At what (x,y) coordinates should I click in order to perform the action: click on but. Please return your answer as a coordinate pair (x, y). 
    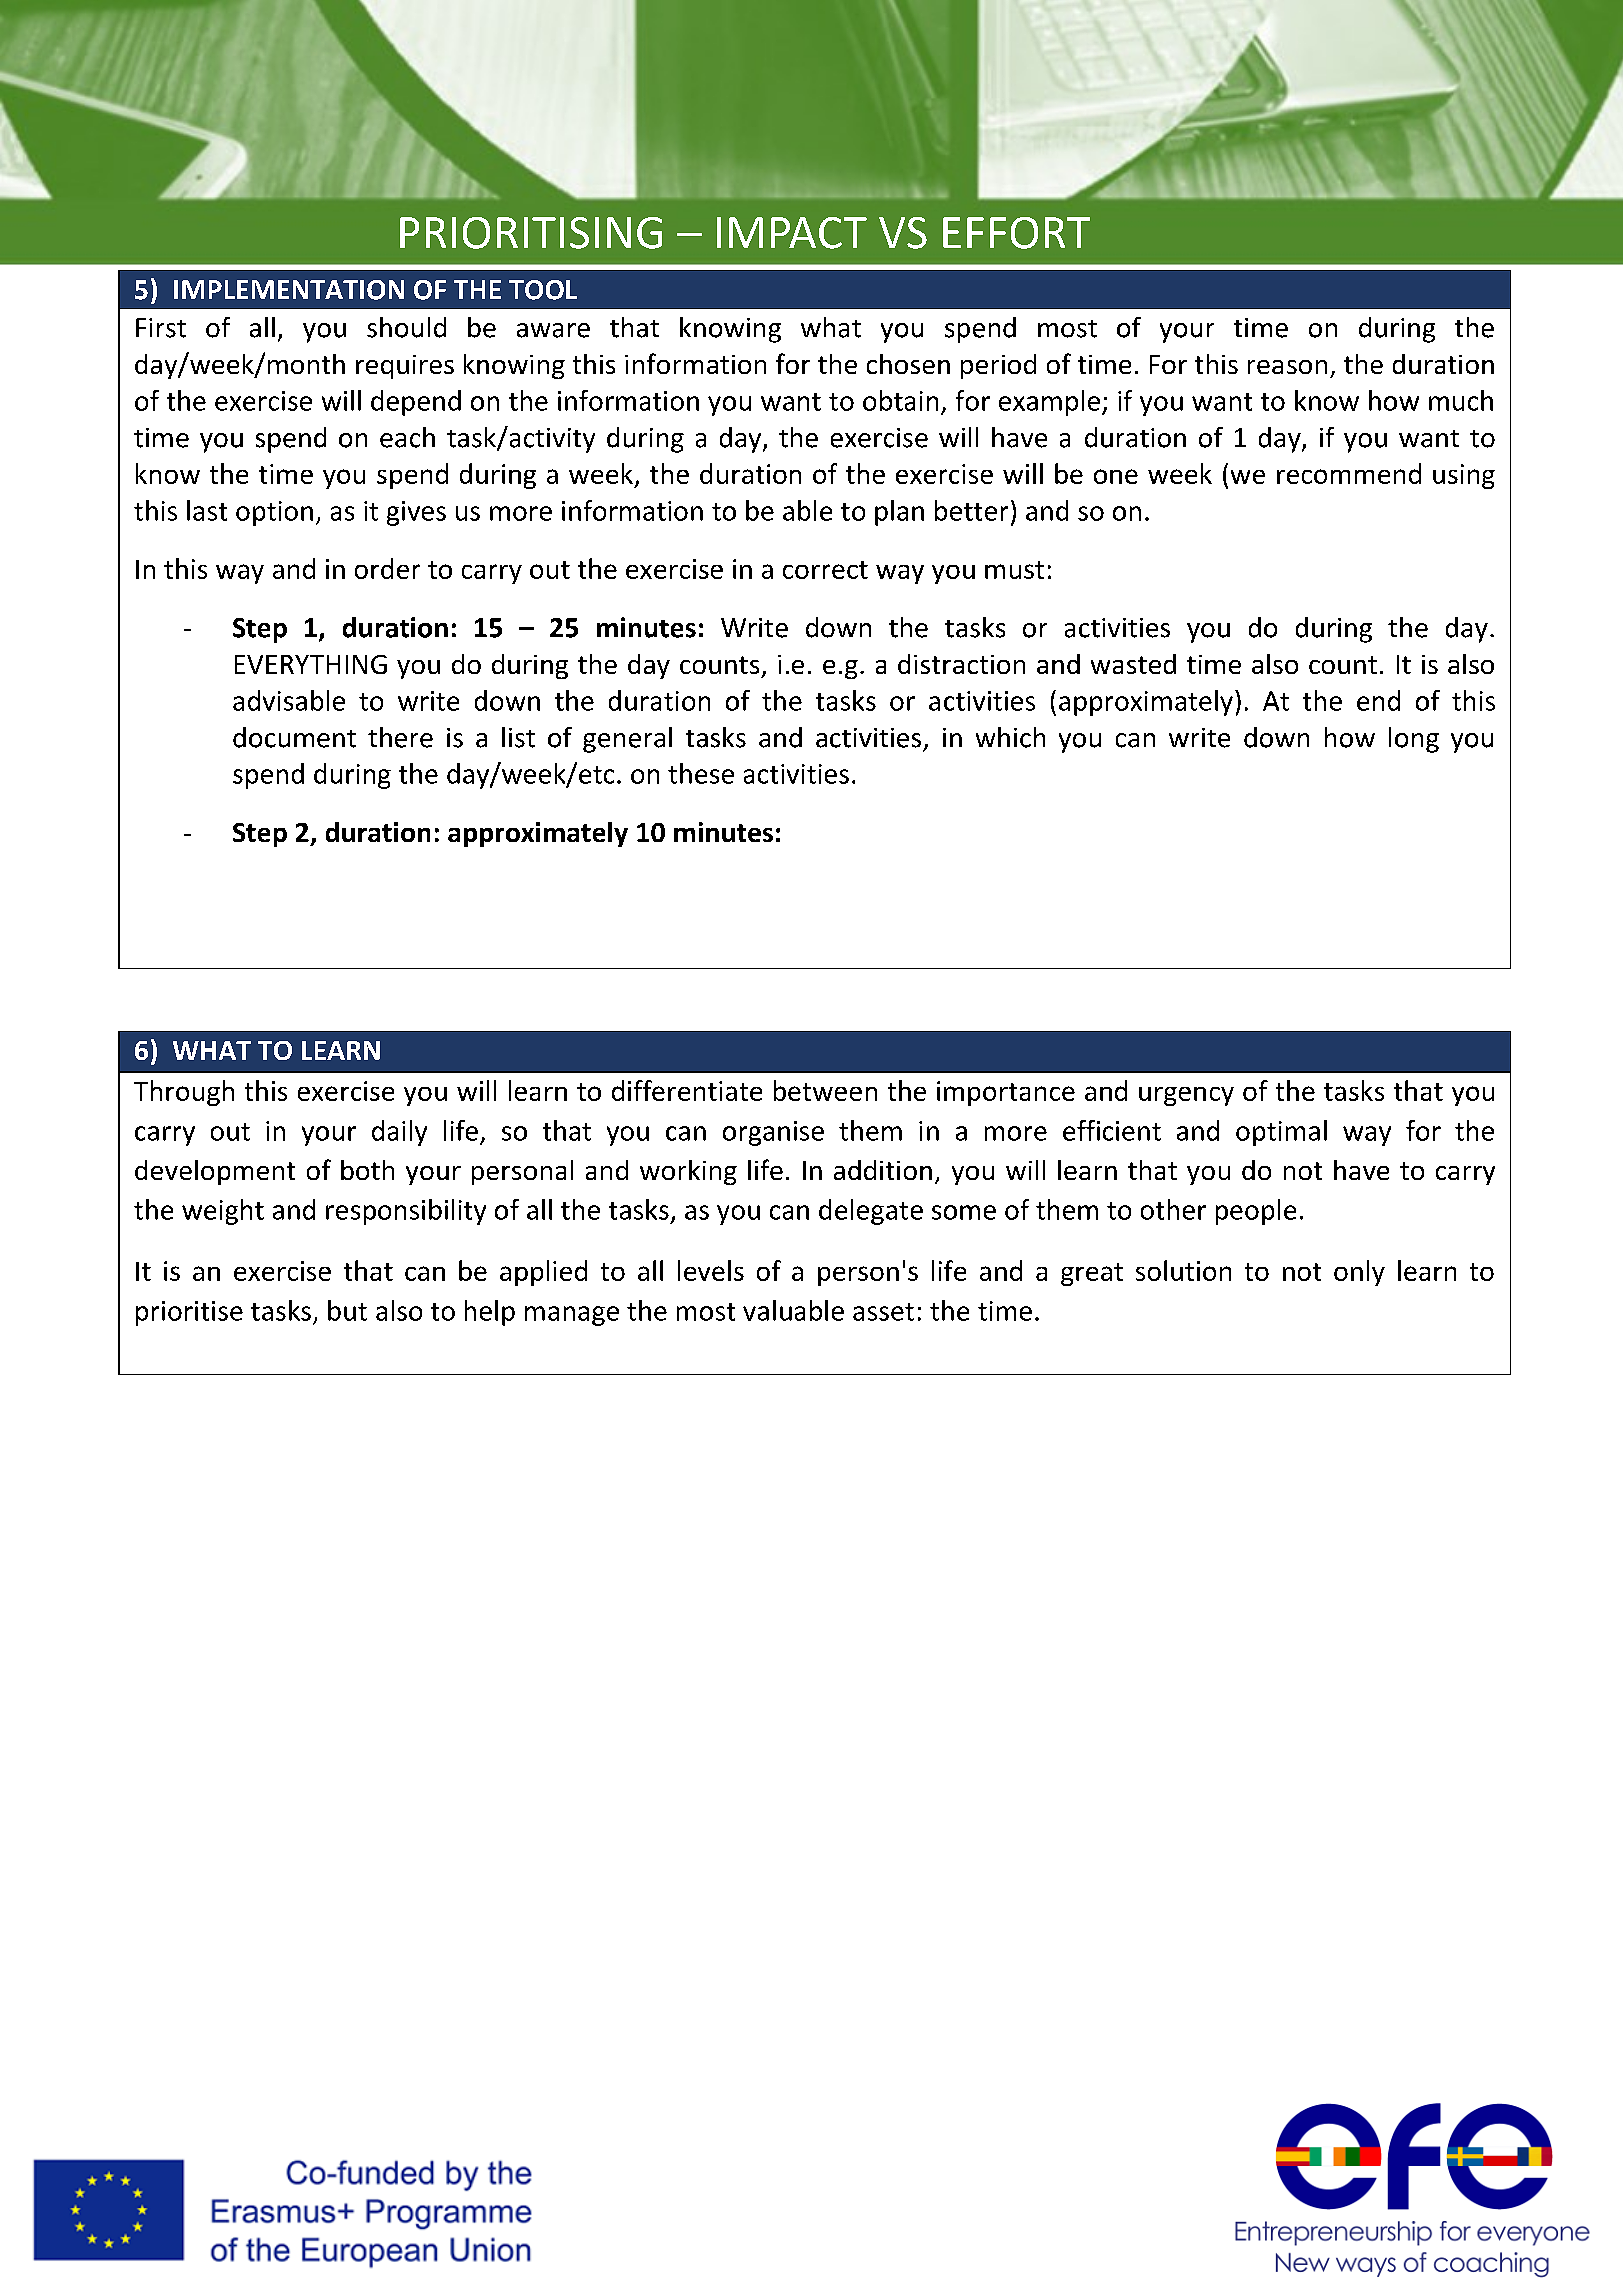
    Looking at the image, I should click on (347, 1310).
